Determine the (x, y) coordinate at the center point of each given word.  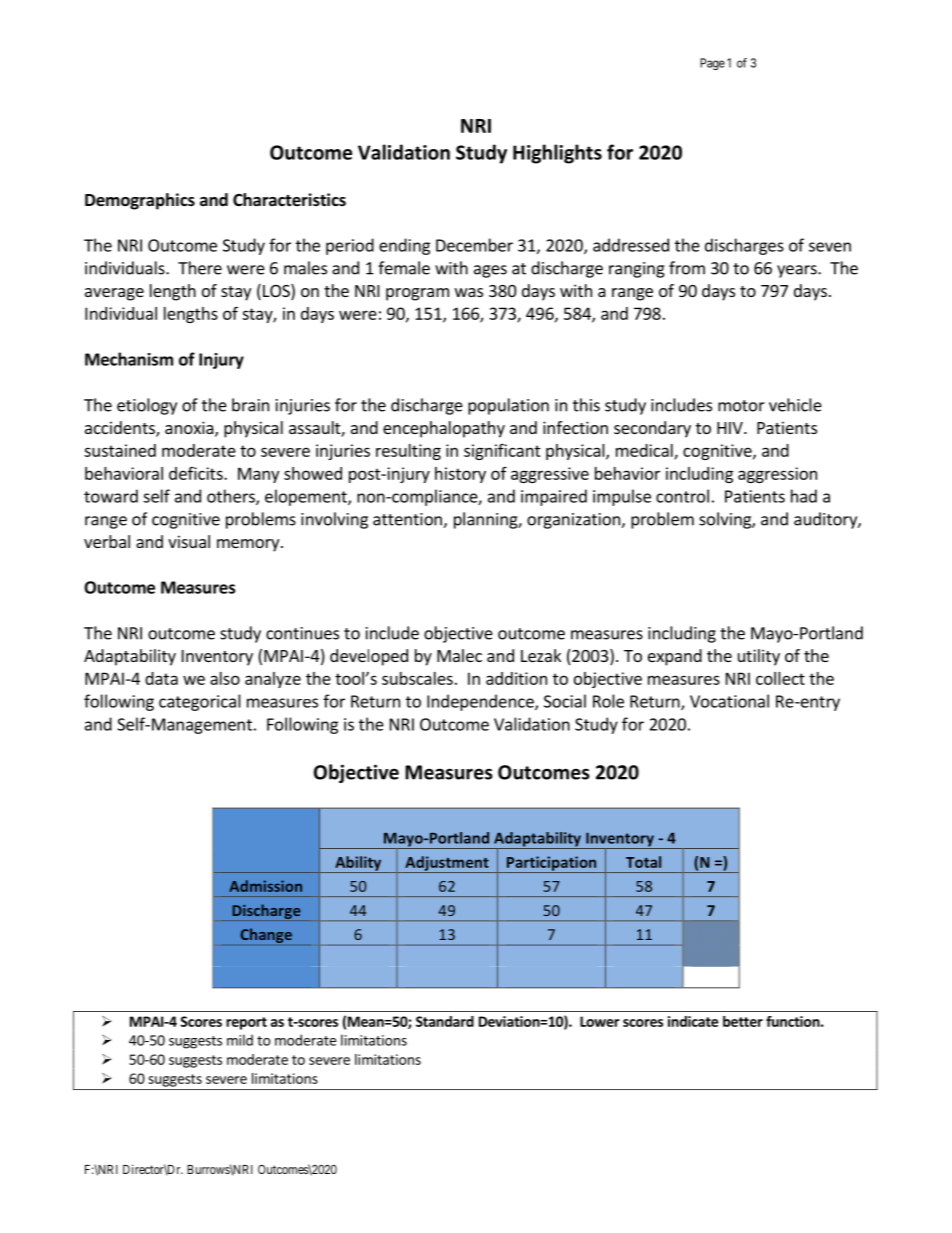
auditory (826, 520)
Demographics (140, 201)
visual (189, 541)
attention (408, 520)
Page (712, 64)
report (246, 1023)
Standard (445, 1021)
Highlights (557, 154)
